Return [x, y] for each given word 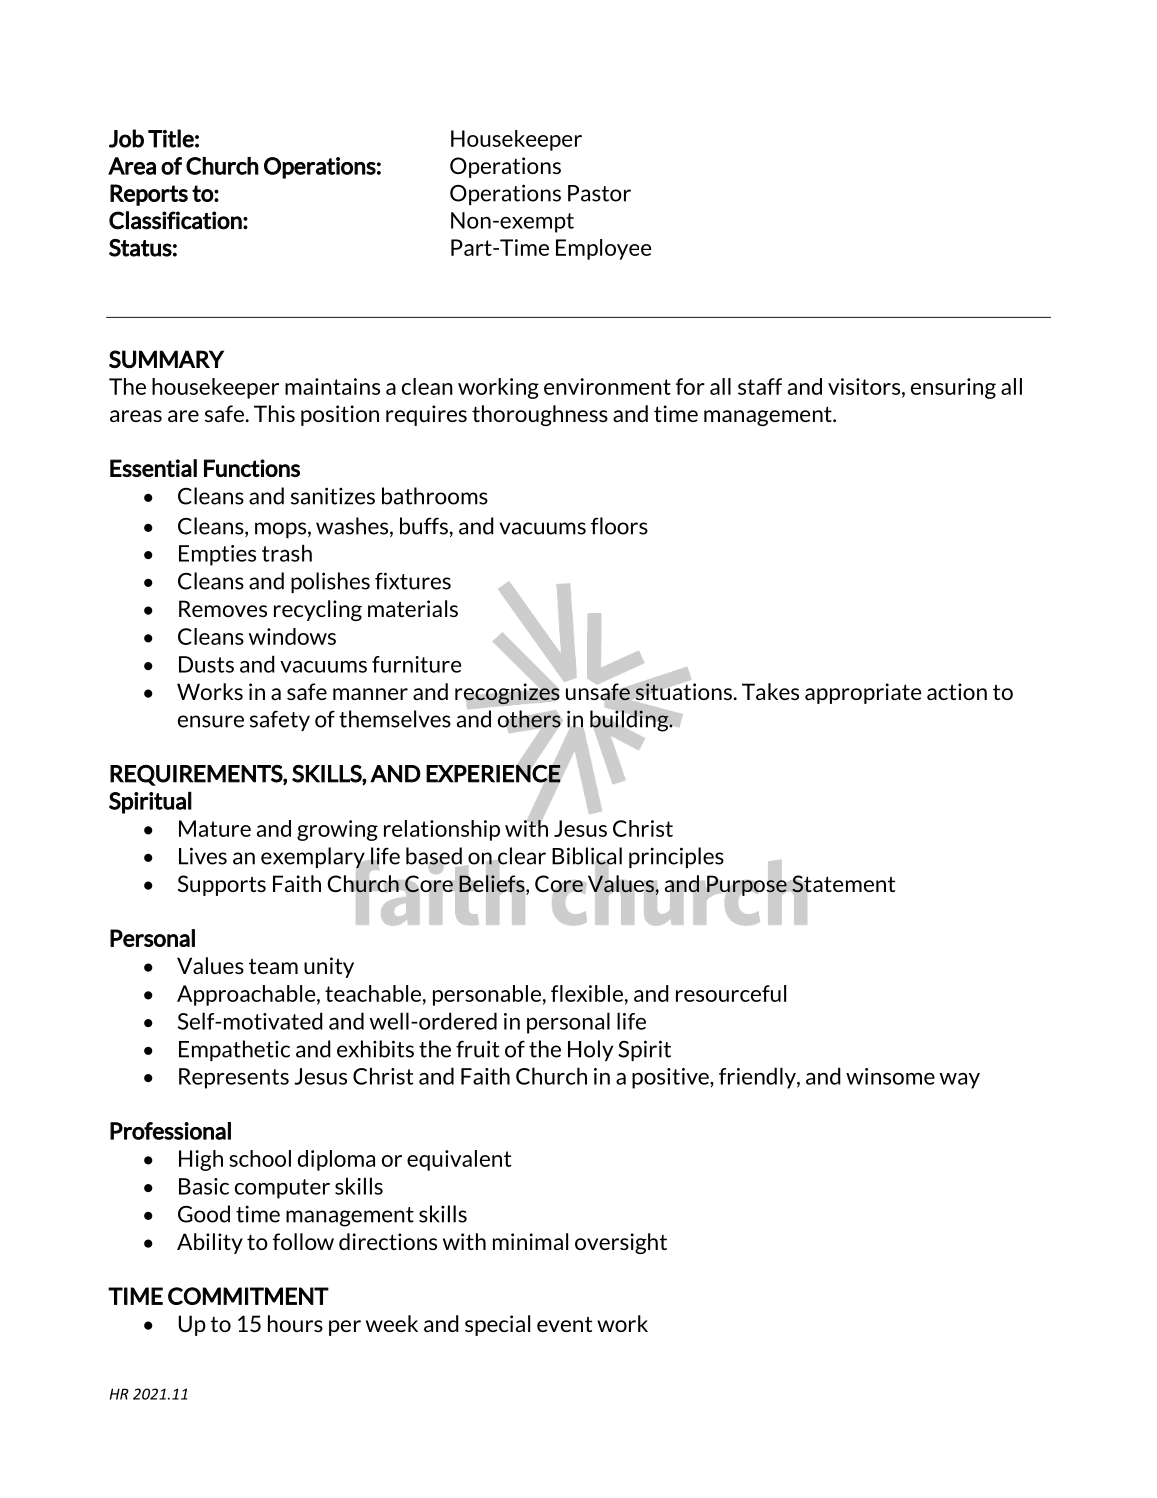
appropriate [863, 693]
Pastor [599, 193]
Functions [252, 468]
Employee [603, 249]
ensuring [953, 388]
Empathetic [234, 1050]
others [530, 720]
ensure [211, 721]
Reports [149, 195]
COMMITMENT [248, 1296]
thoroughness [540, 415]
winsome [890, 1076]
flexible [587, 993]
